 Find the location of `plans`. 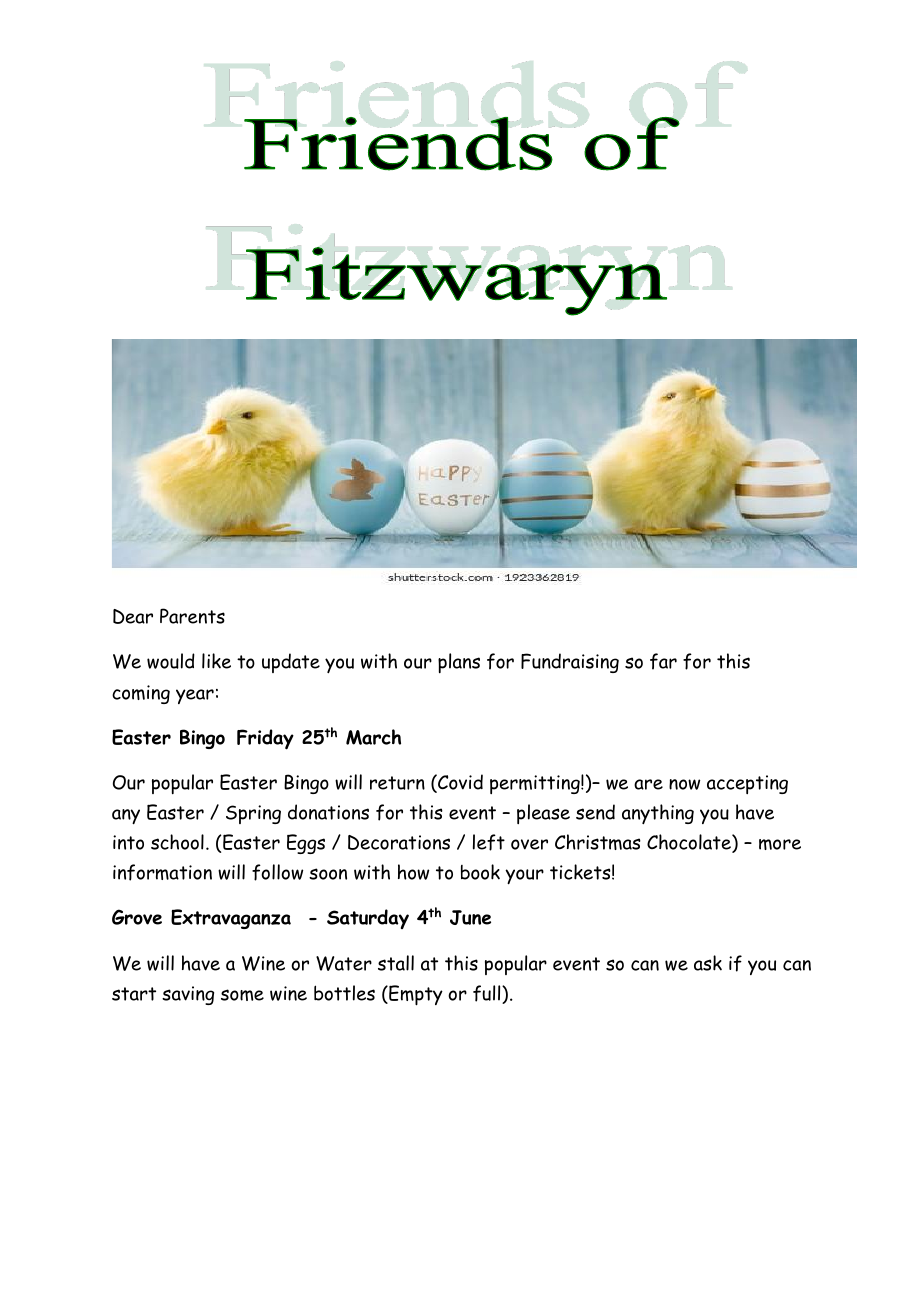

plans is located at coordinates (459, 663).
